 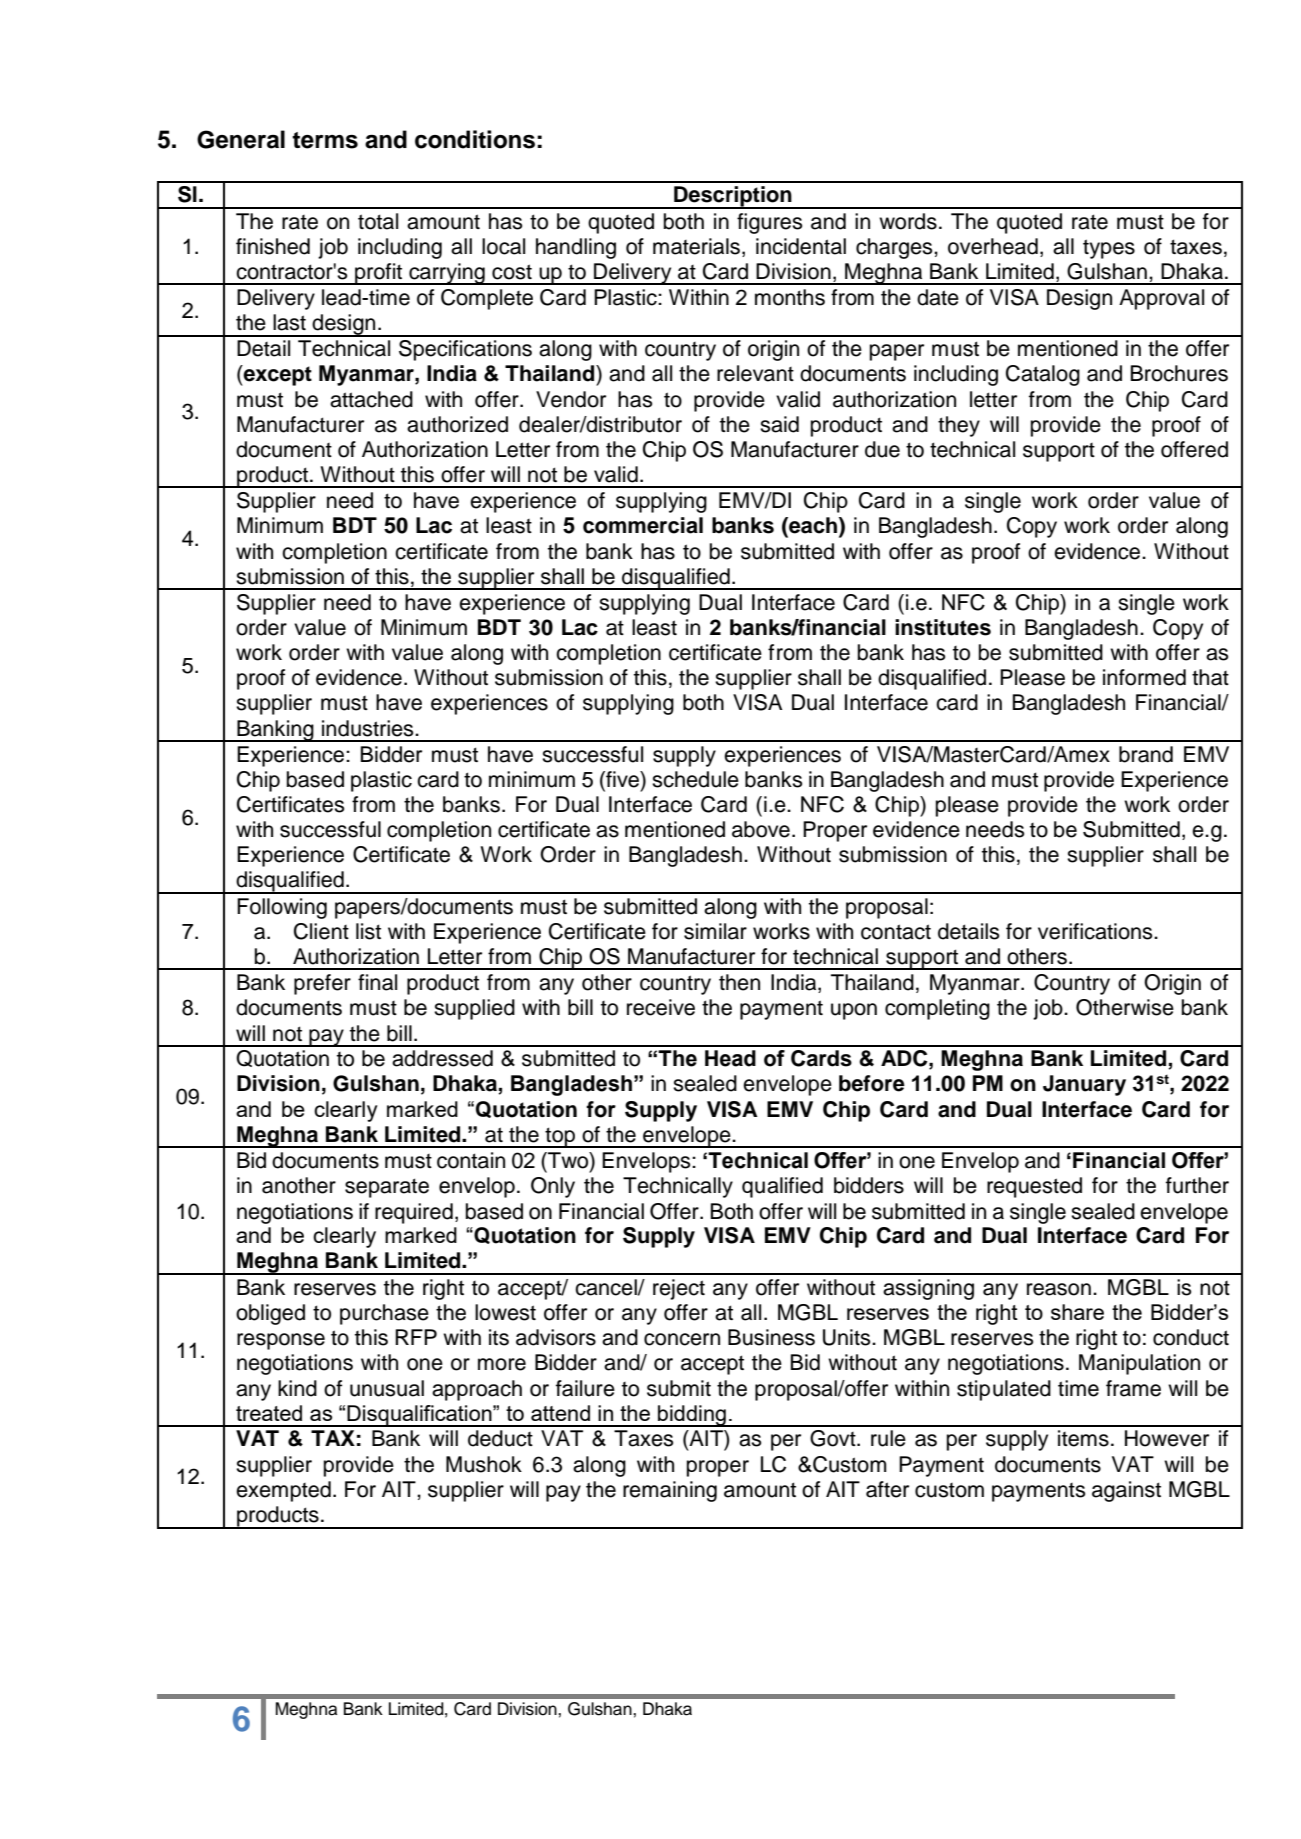 What do you see at coordinates (378, 221) in the page?
I see `total` at bounding box center [378, 221].
